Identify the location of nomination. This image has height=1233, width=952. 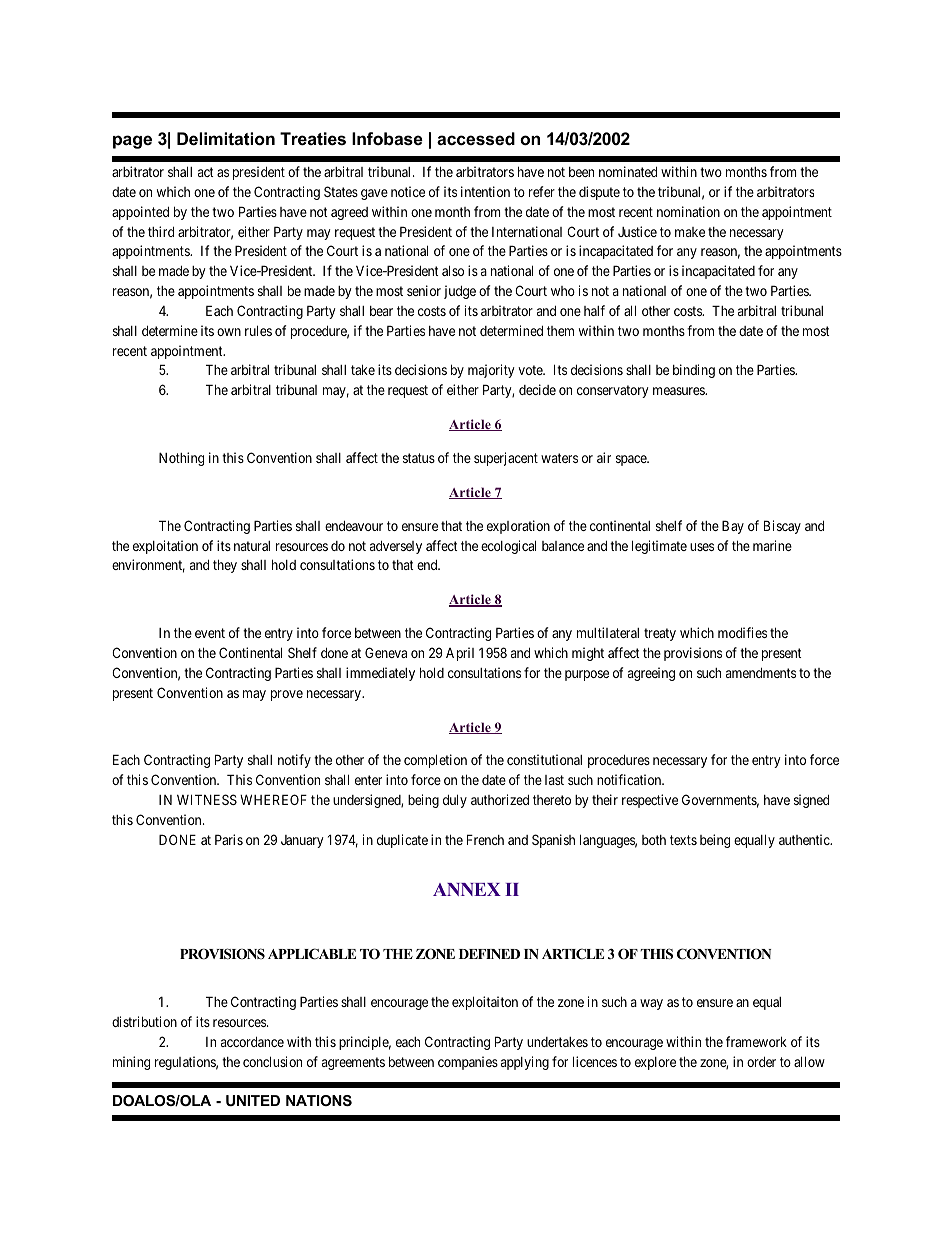
(688, 211).
